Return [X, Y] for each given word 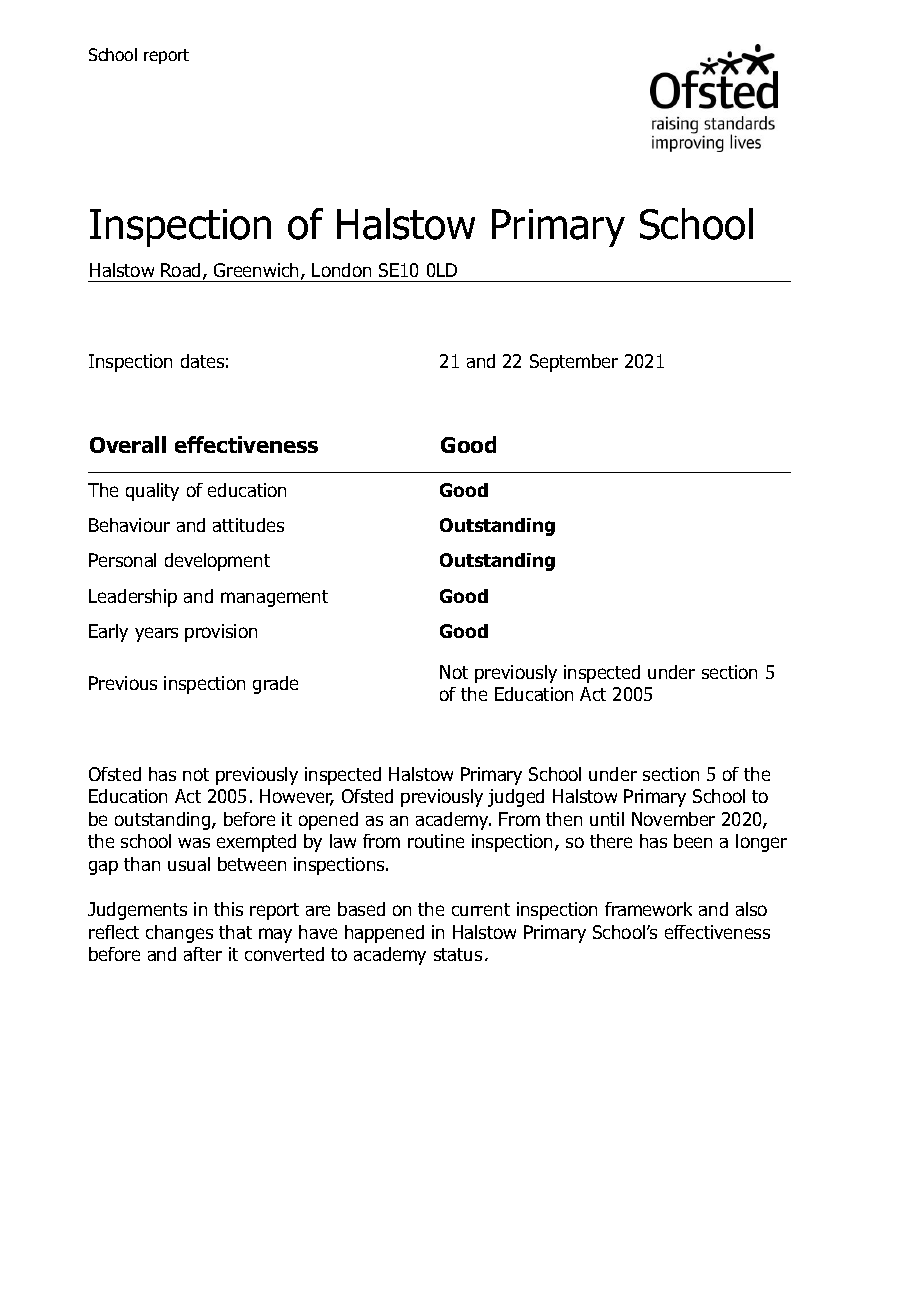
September [574, 363]
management [274, 598]
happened [384, 934]
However [297, 797]
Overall [128, 444]
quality [152, 492]
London [341, 270]
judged [516, 798]
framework [648, 909]
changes [179, 934]
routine [436, 841]
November [673, 819]
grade [275, 685]
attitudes [248, 525]
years [156, 634]
